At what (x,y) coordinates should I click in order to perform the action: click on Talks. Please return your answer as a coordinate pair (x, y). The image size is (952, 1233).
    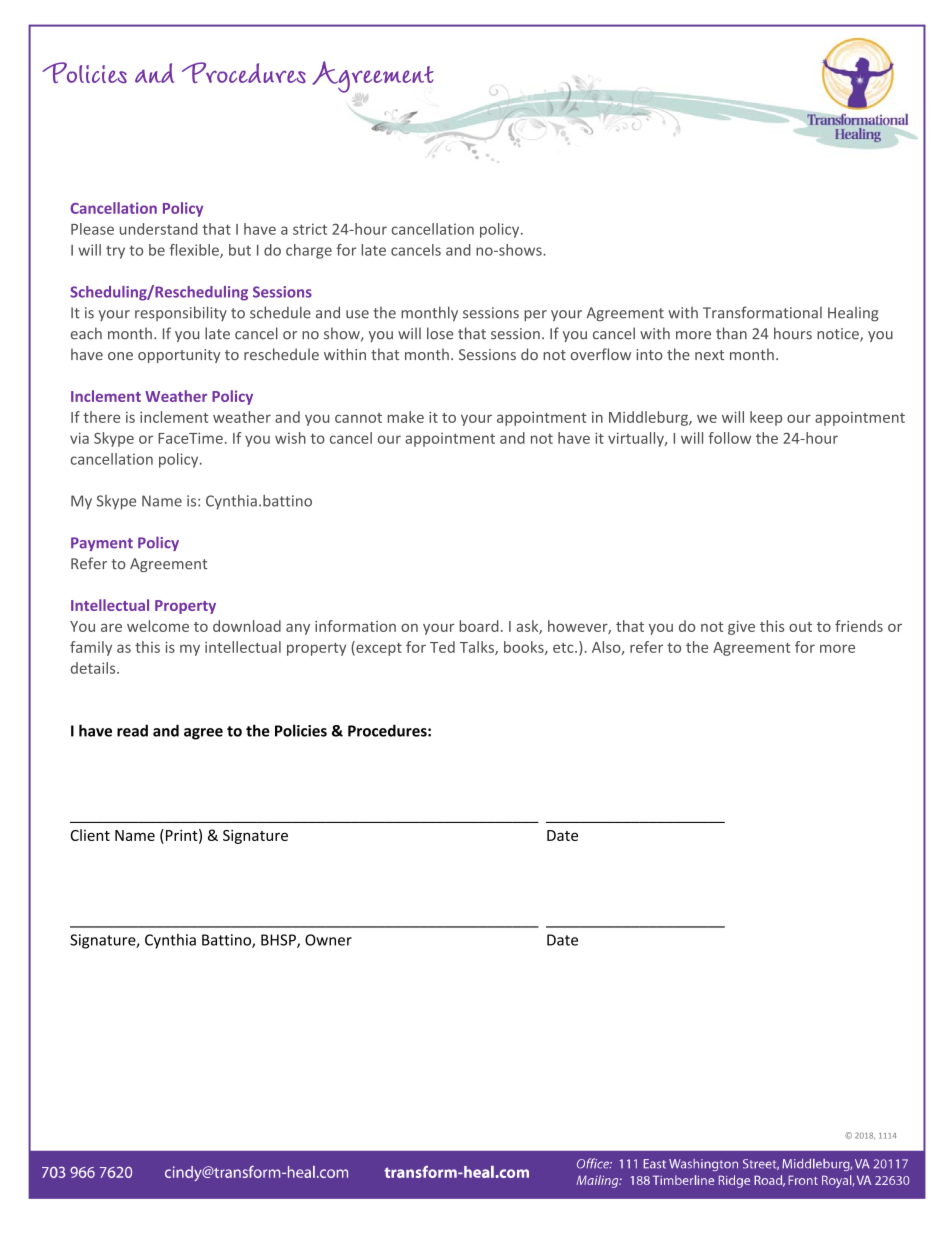
    Looking at the image, I should click on (478, 648).
